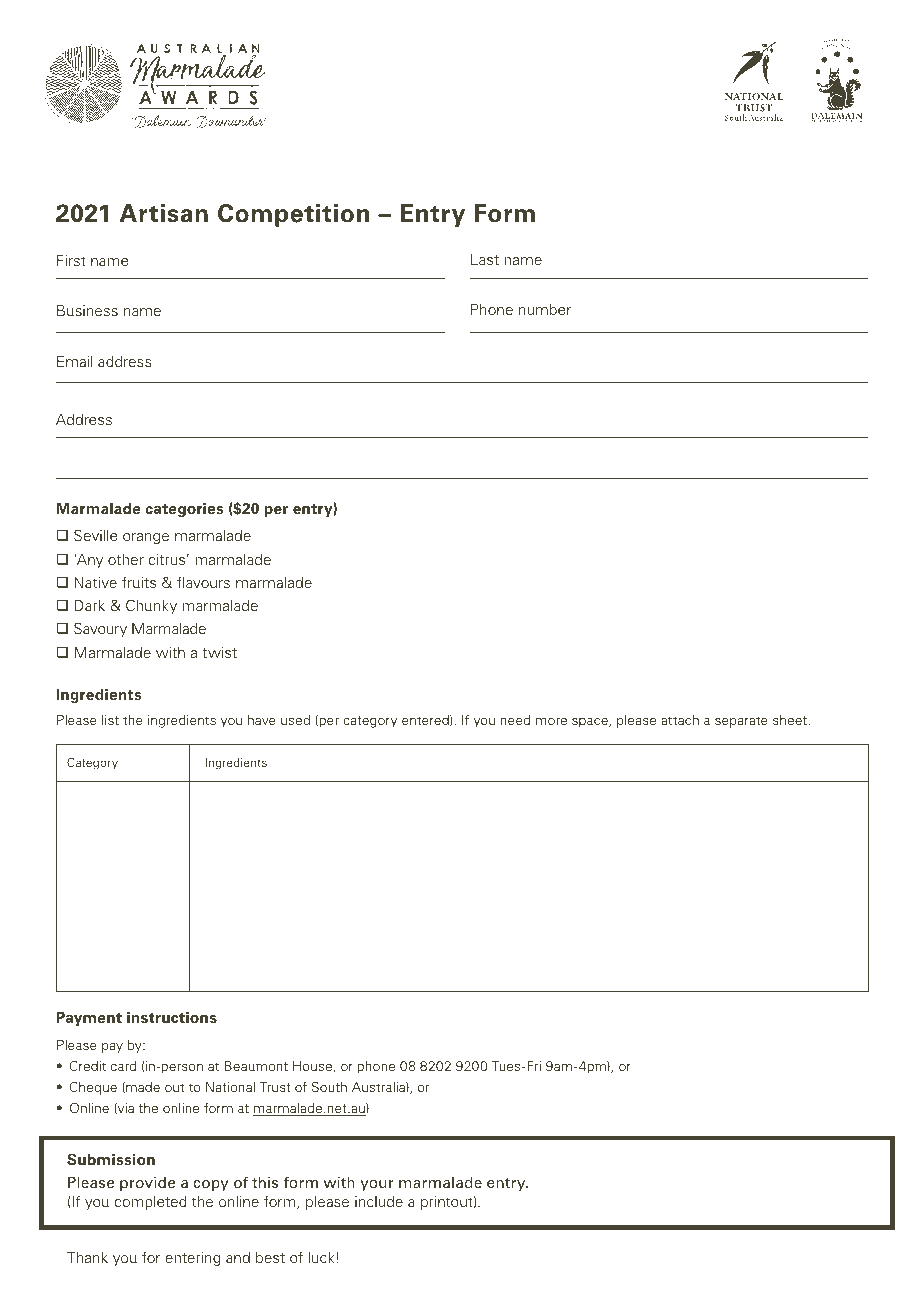  I want to click on include, so click(379, 1201).
